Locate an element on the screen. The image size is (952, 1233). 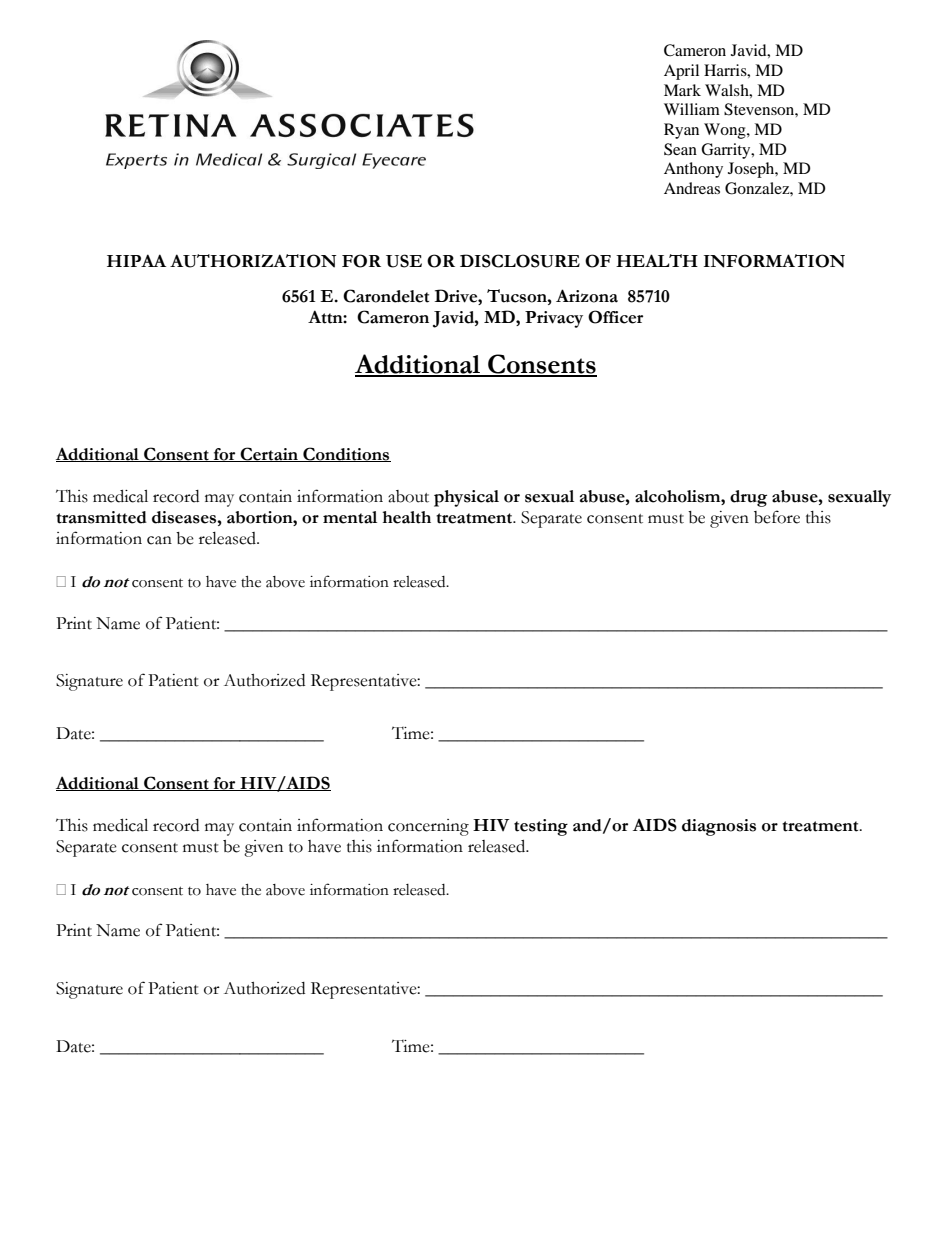
William is located at coordinates (692, 109).
